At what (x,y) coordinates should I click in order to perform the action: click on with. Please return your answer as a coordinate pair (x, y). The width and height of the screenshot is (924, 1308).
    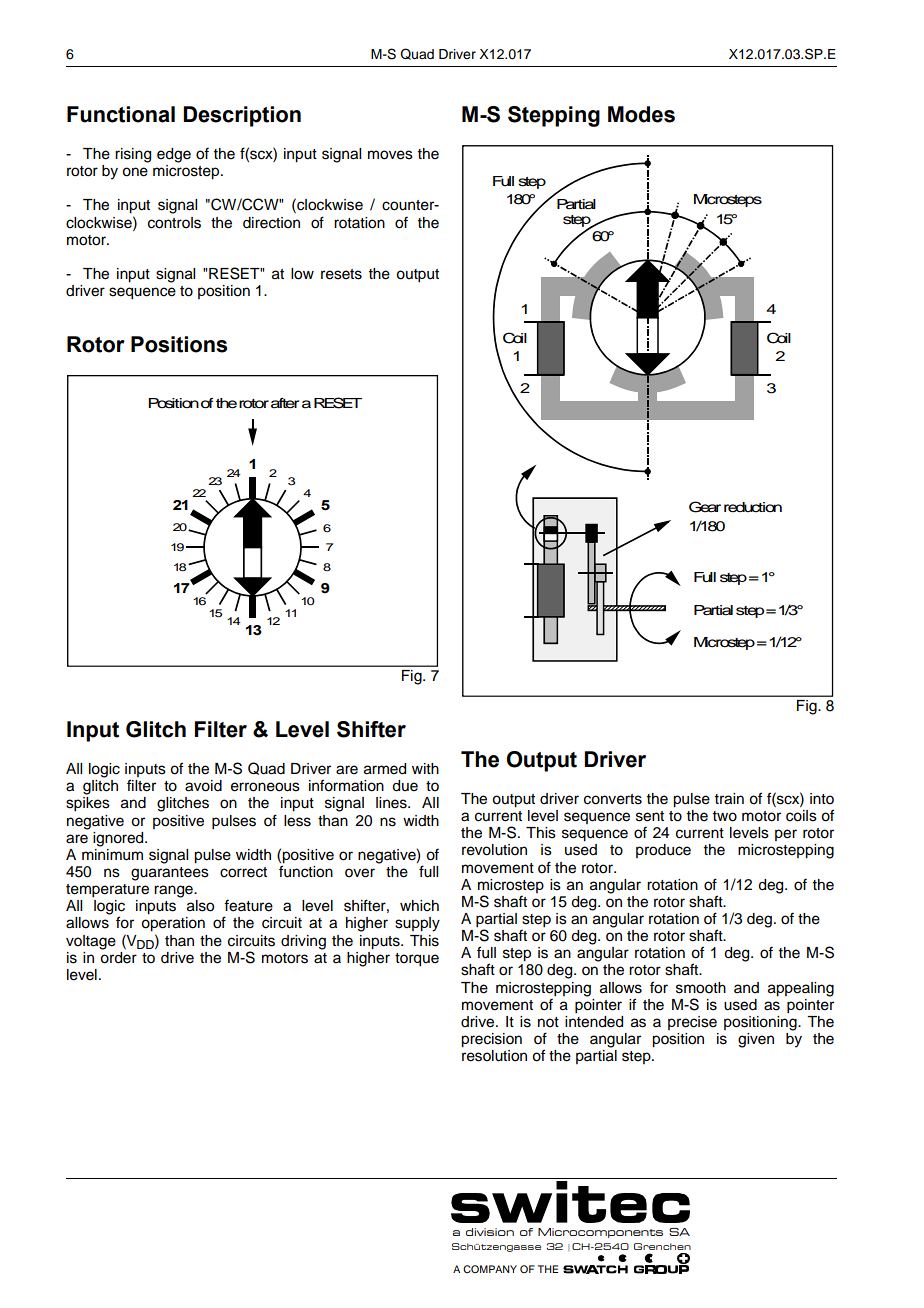
    Looking at the image, I should click on (425, 768).
